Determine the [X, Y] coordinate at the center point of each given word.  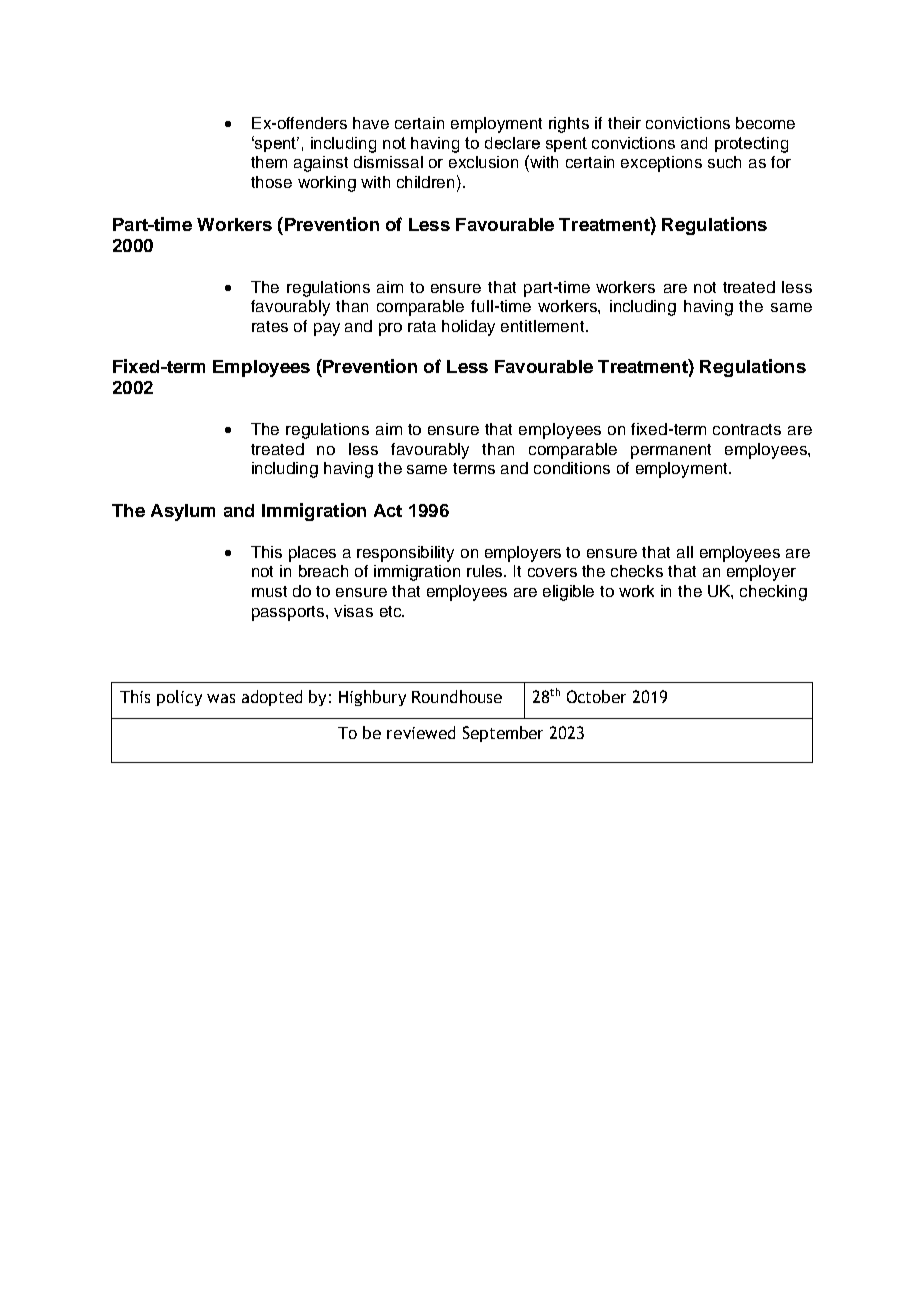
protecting [751, 145]
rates [270, 326]
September [503, 734]
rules [486, 571]
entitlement [544, 326]
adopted [272, 698]
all [685, 552]
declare [512, 143]
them [269, 162]
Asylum [183, 512]
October [596, 696]
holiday [468, 328]
